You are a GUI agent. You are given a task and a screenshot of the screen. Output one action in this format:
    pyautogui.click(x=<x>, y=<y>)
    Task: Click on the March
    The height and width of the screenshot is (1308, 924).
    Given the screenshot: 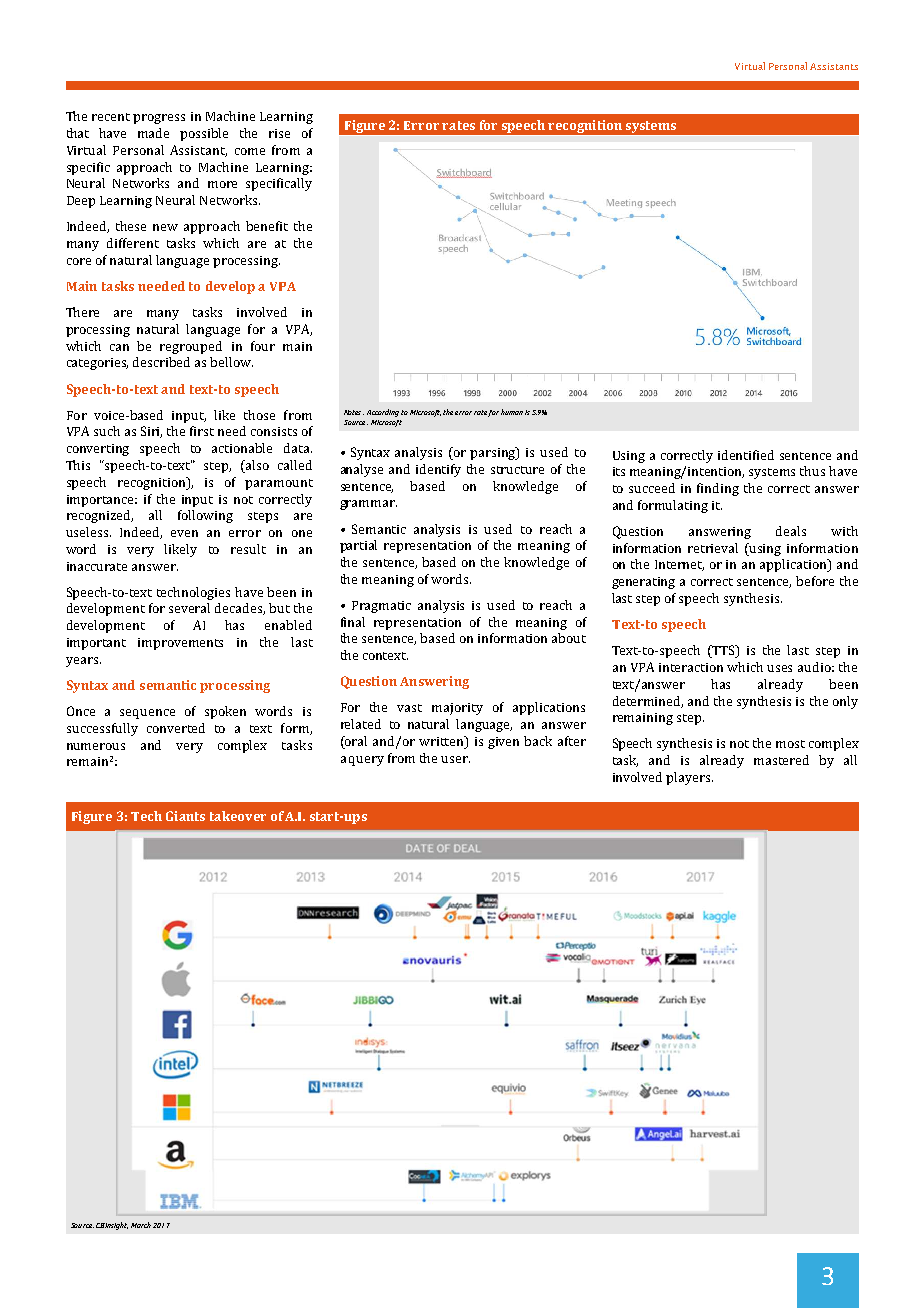 What is the action you would take?
    pyautogui.click(x=141, y=1225)
